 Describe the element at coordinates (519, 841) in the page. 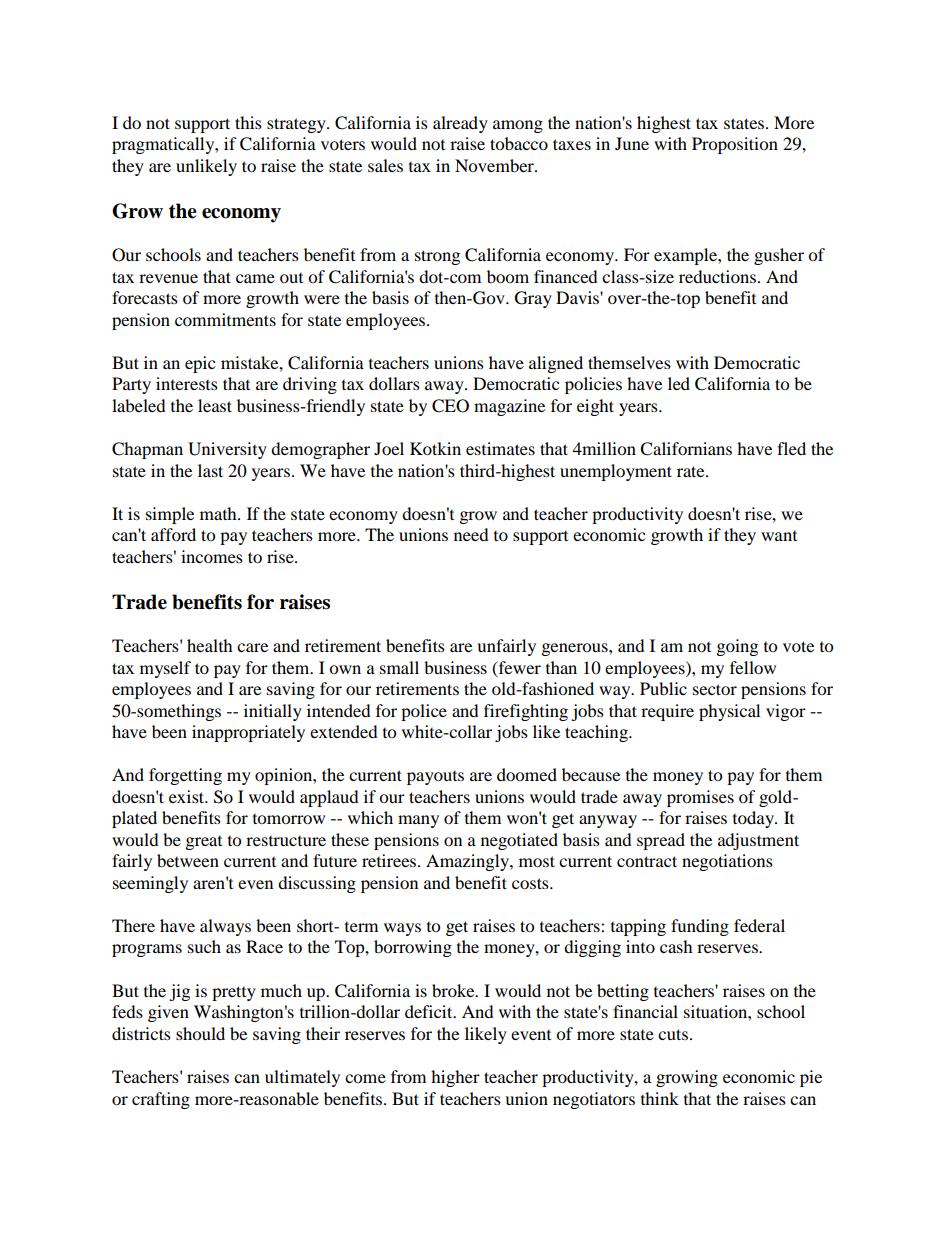

I see `negotiated` at that location.
